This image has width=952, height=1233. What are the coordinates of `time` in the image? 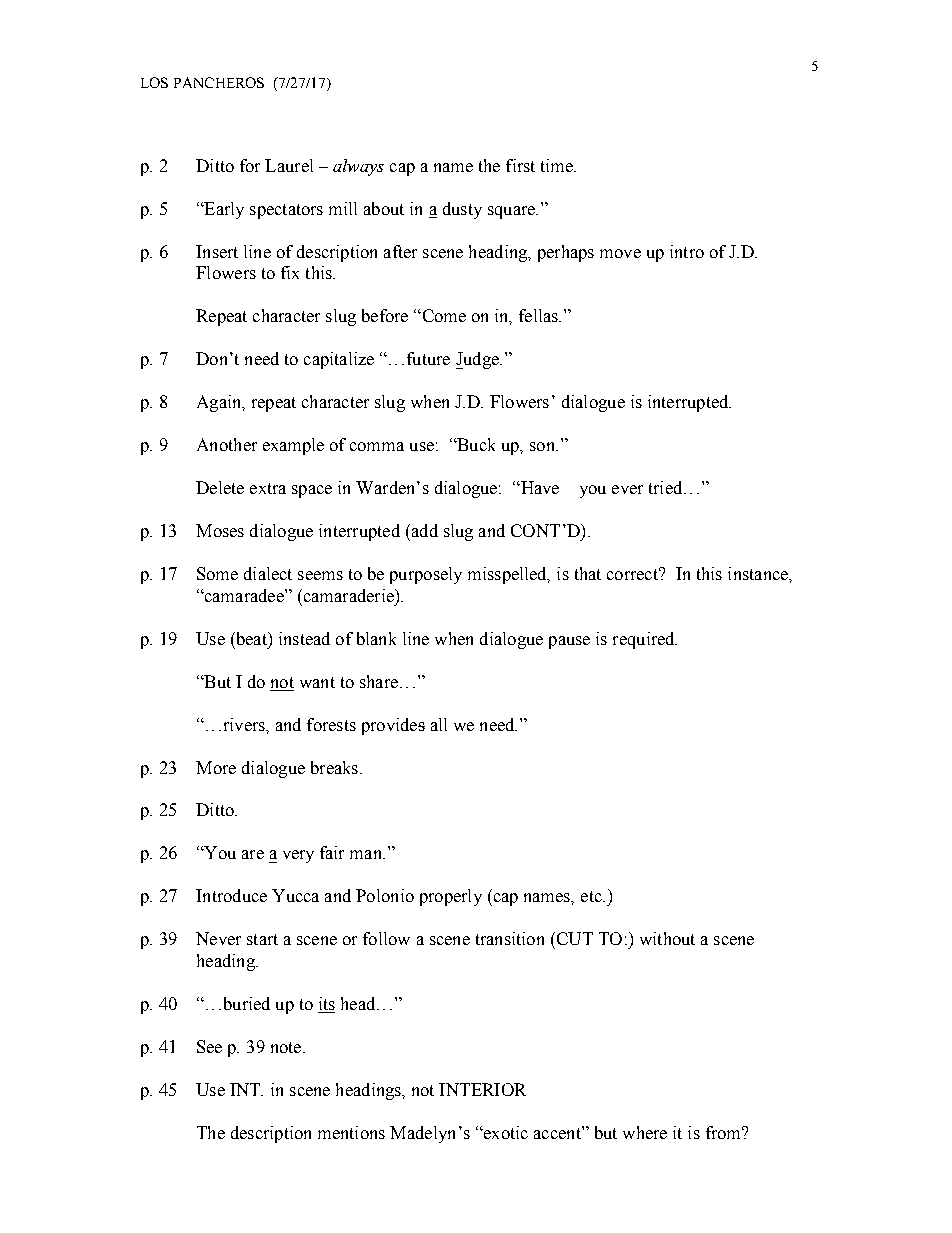 It's located at (558, 165).
